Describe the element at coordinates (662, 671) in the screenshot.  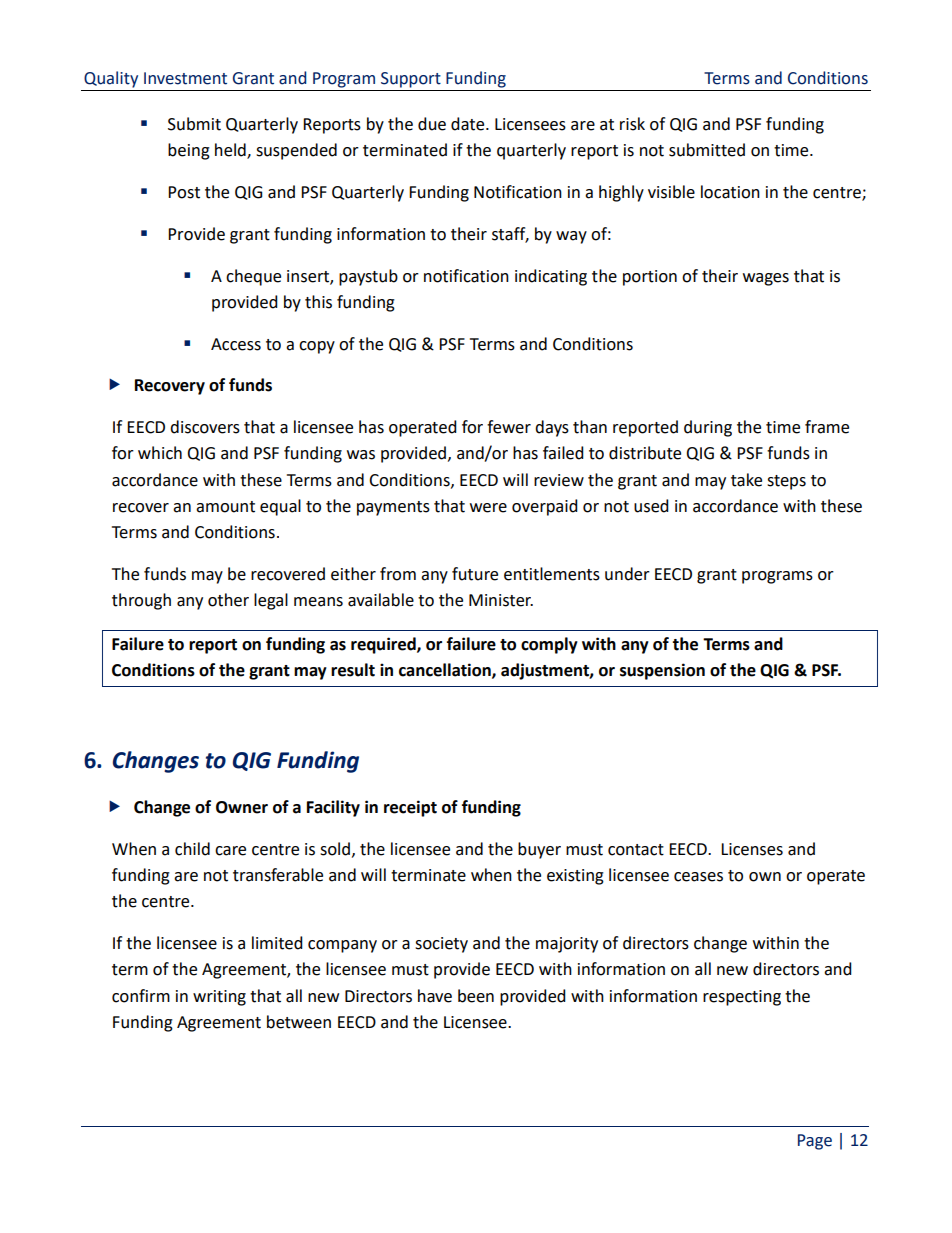
I see `suspension` at that location.
